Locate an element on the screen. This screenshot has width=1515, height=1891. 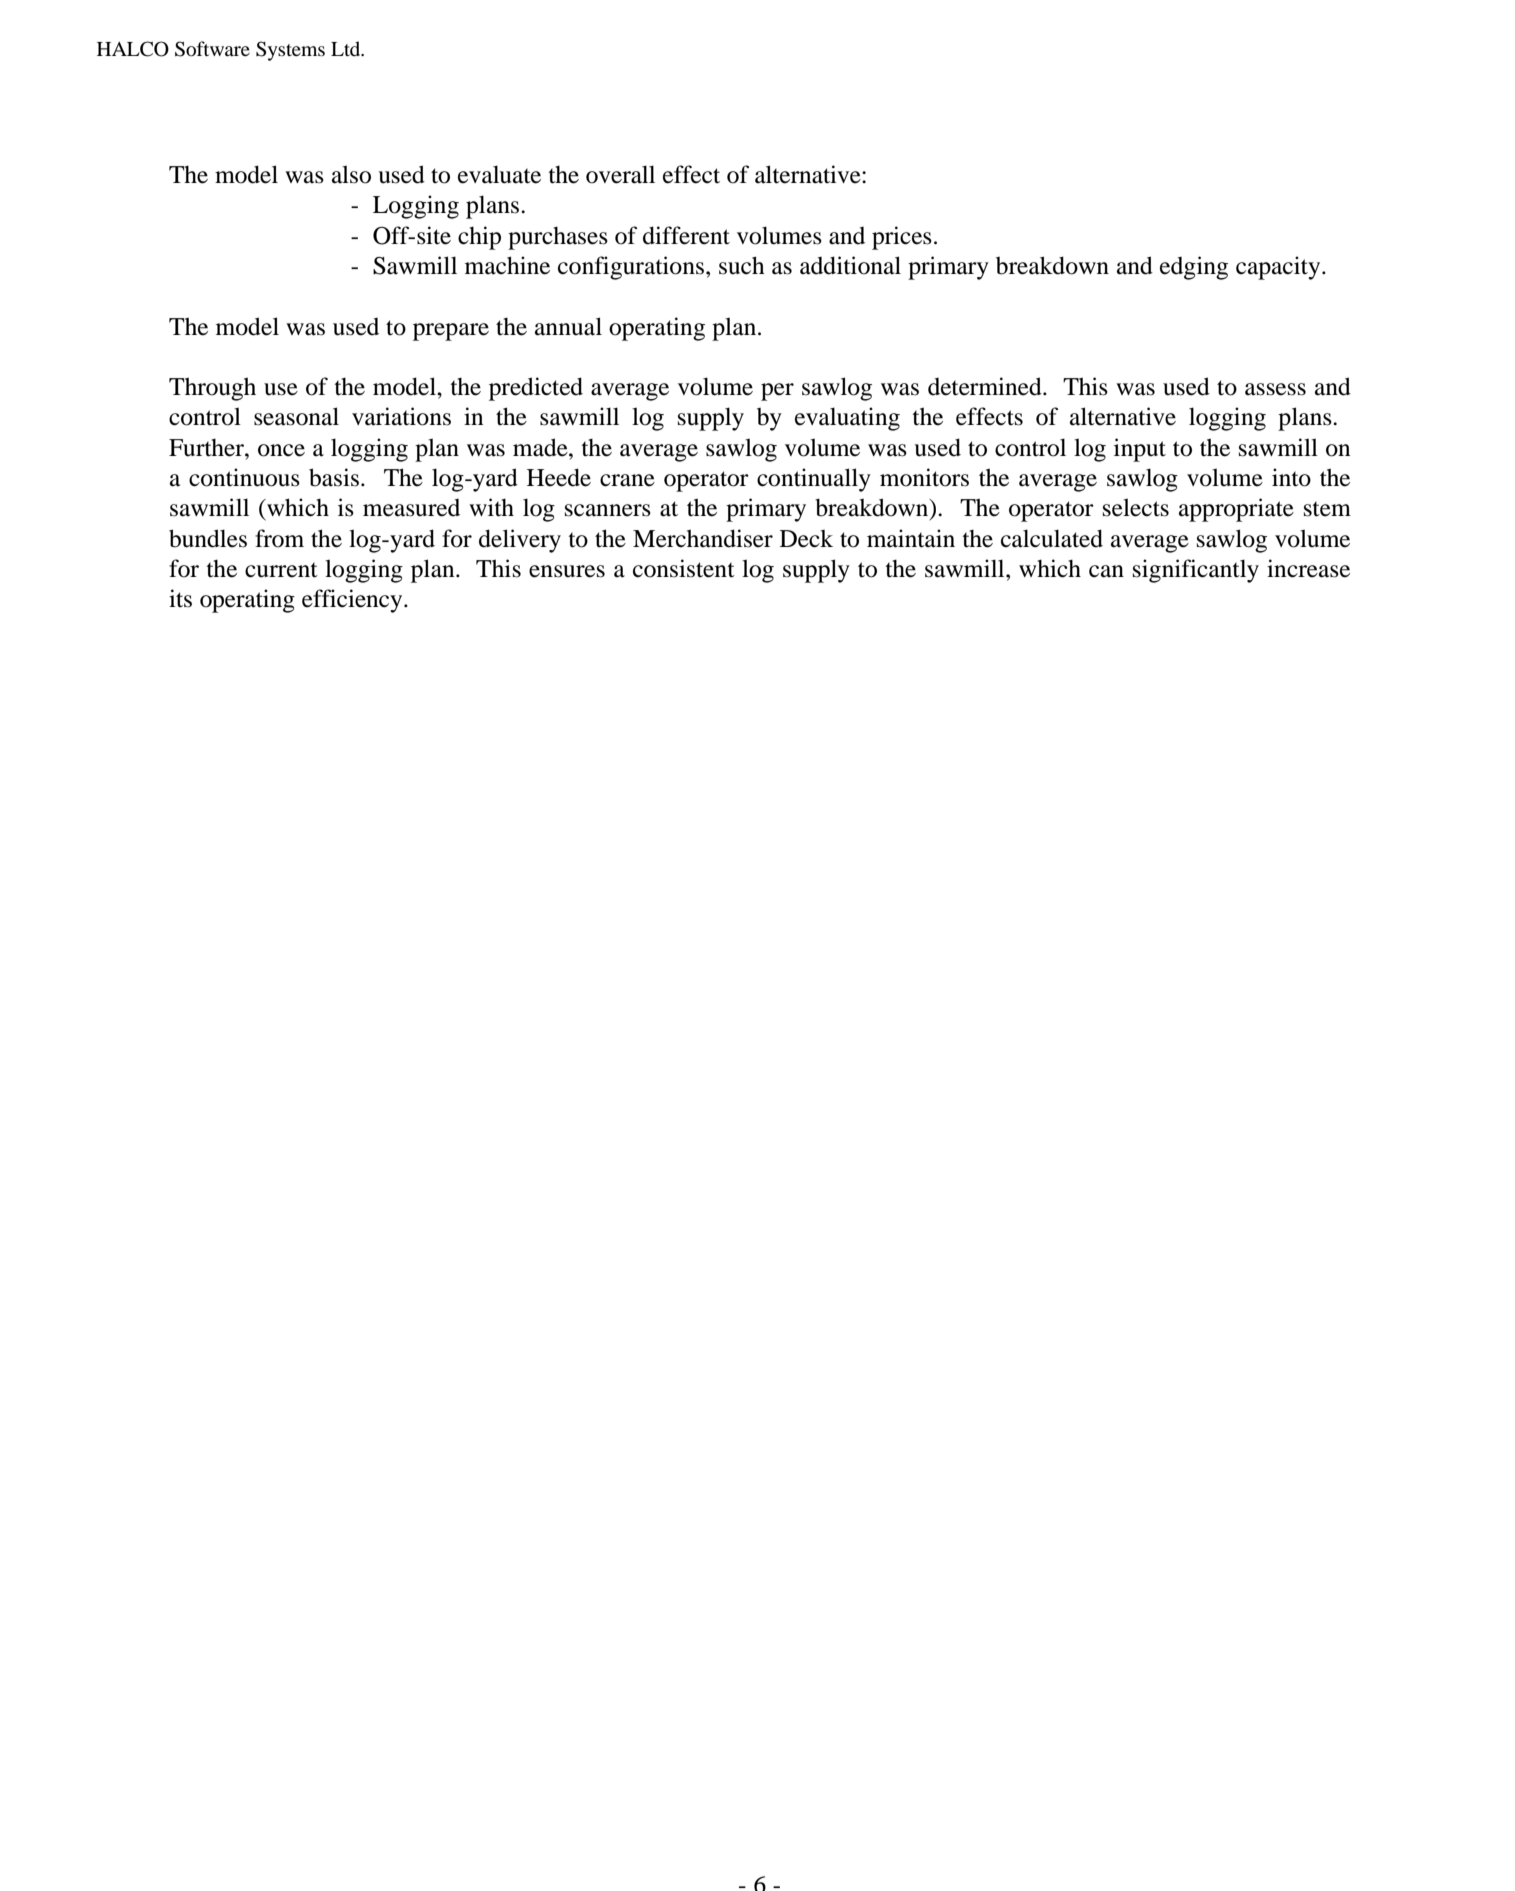
prices is located at coordinates (902, 238).
